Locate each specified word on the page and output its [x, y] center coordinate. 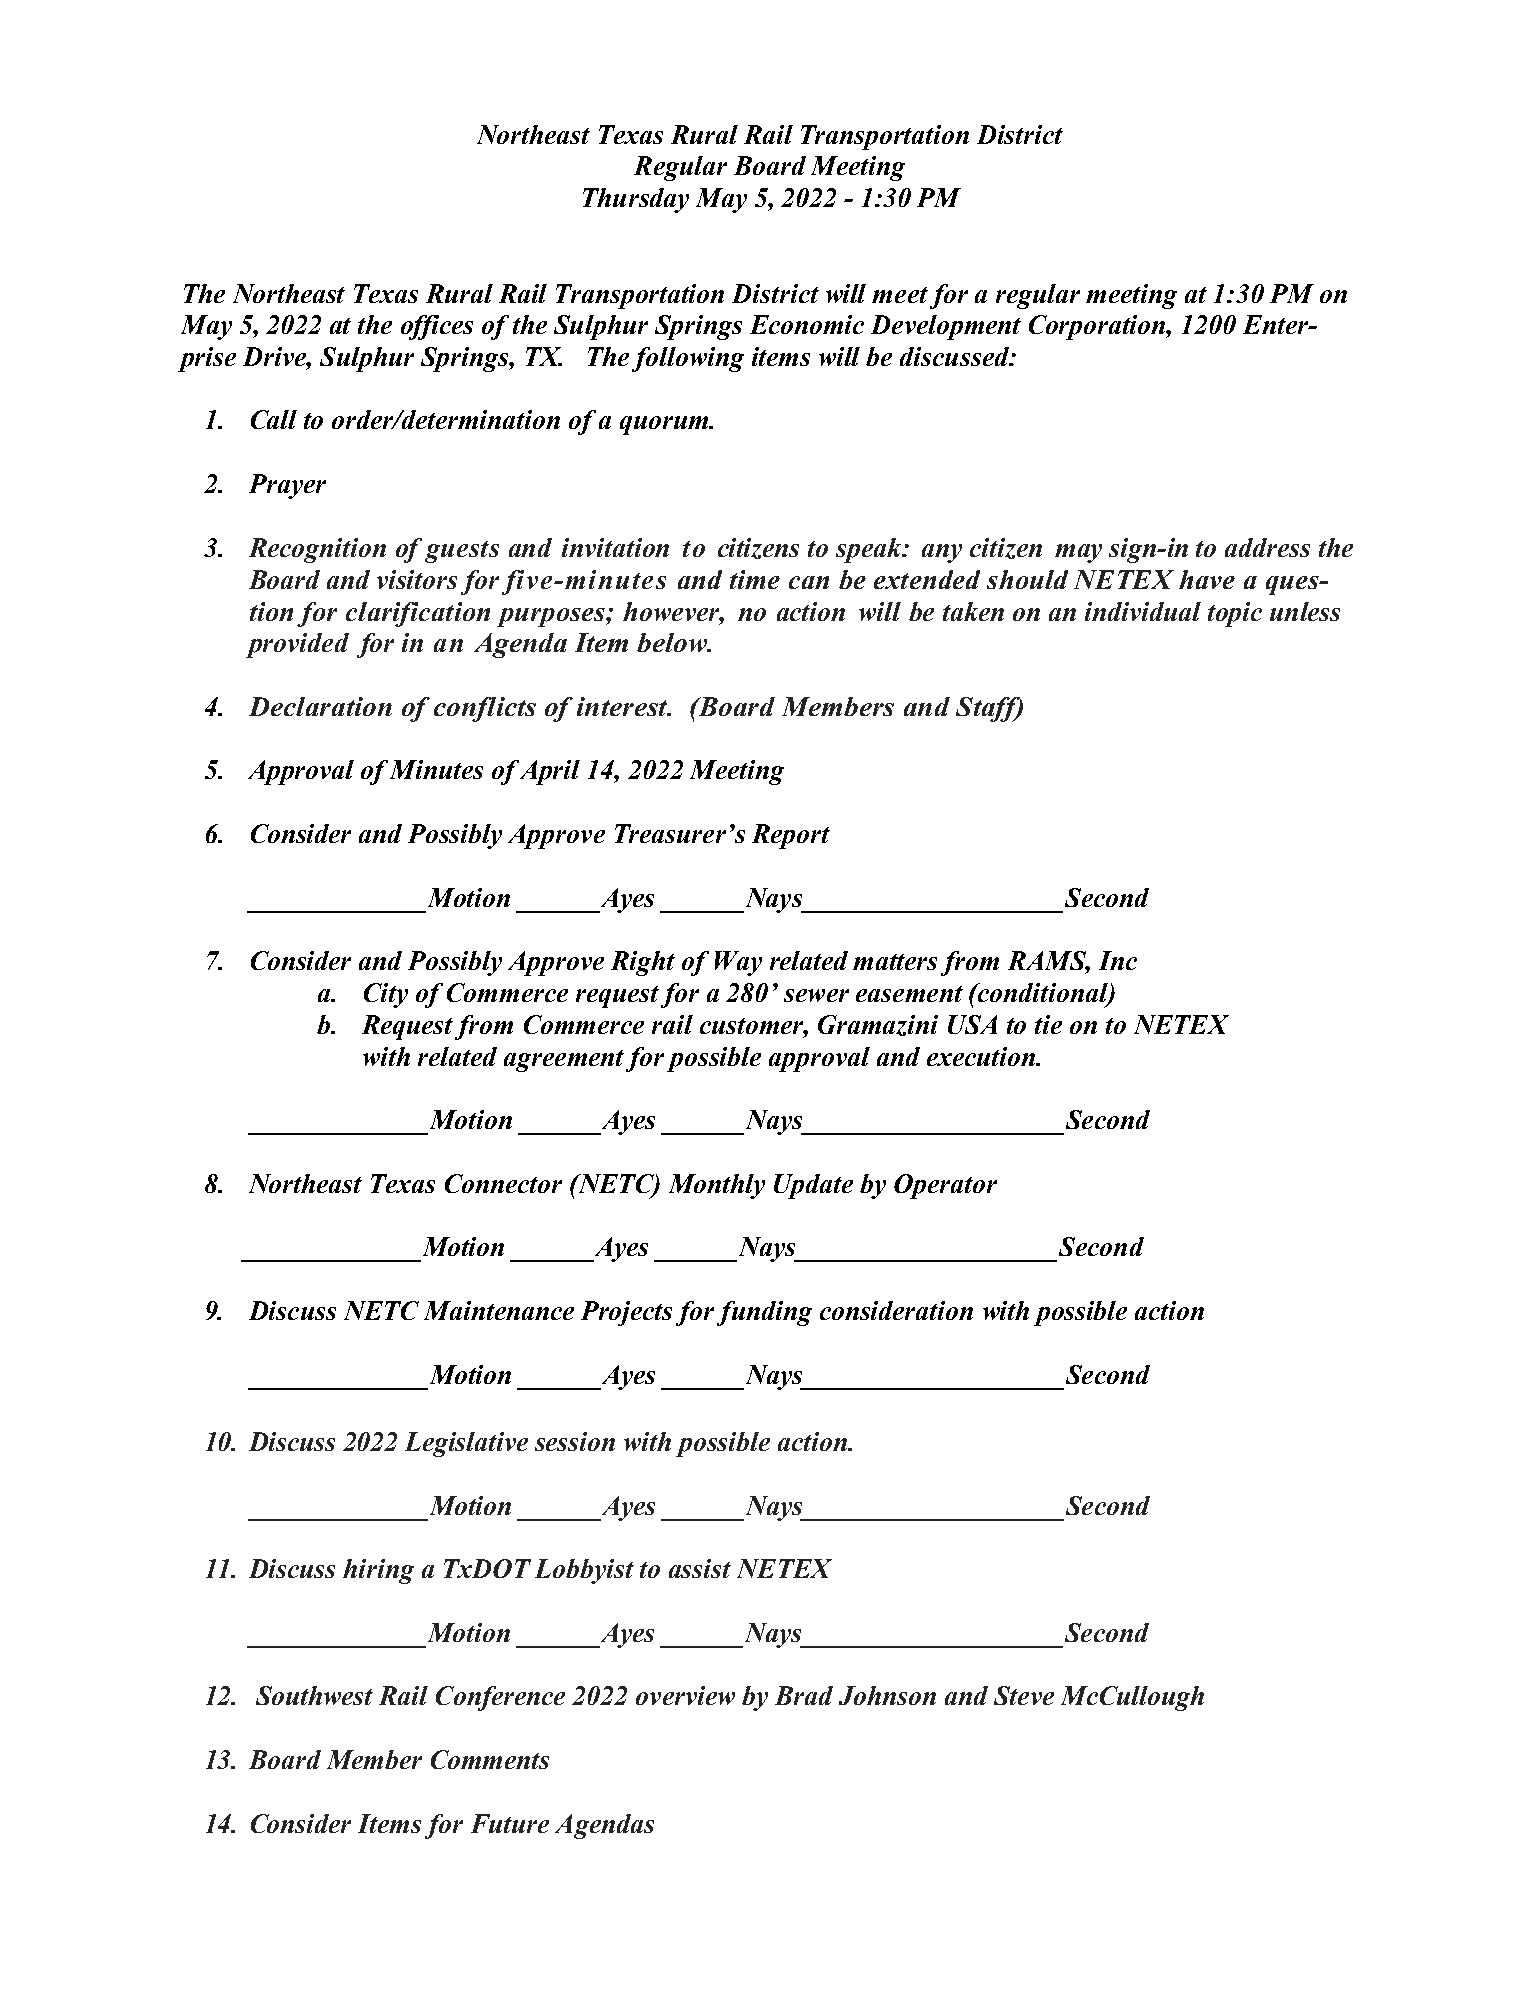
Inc [1118, 960]
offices [437, 327]
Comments [490, 1759]
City [386, 995]
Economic [807, 324]
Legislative [466, 1444]
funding [764, 1313]
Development [946, 327]
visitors [417, 579]
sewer [816, 995]
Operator [945, 1186]
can [809, 582]
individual [1143, 611]
